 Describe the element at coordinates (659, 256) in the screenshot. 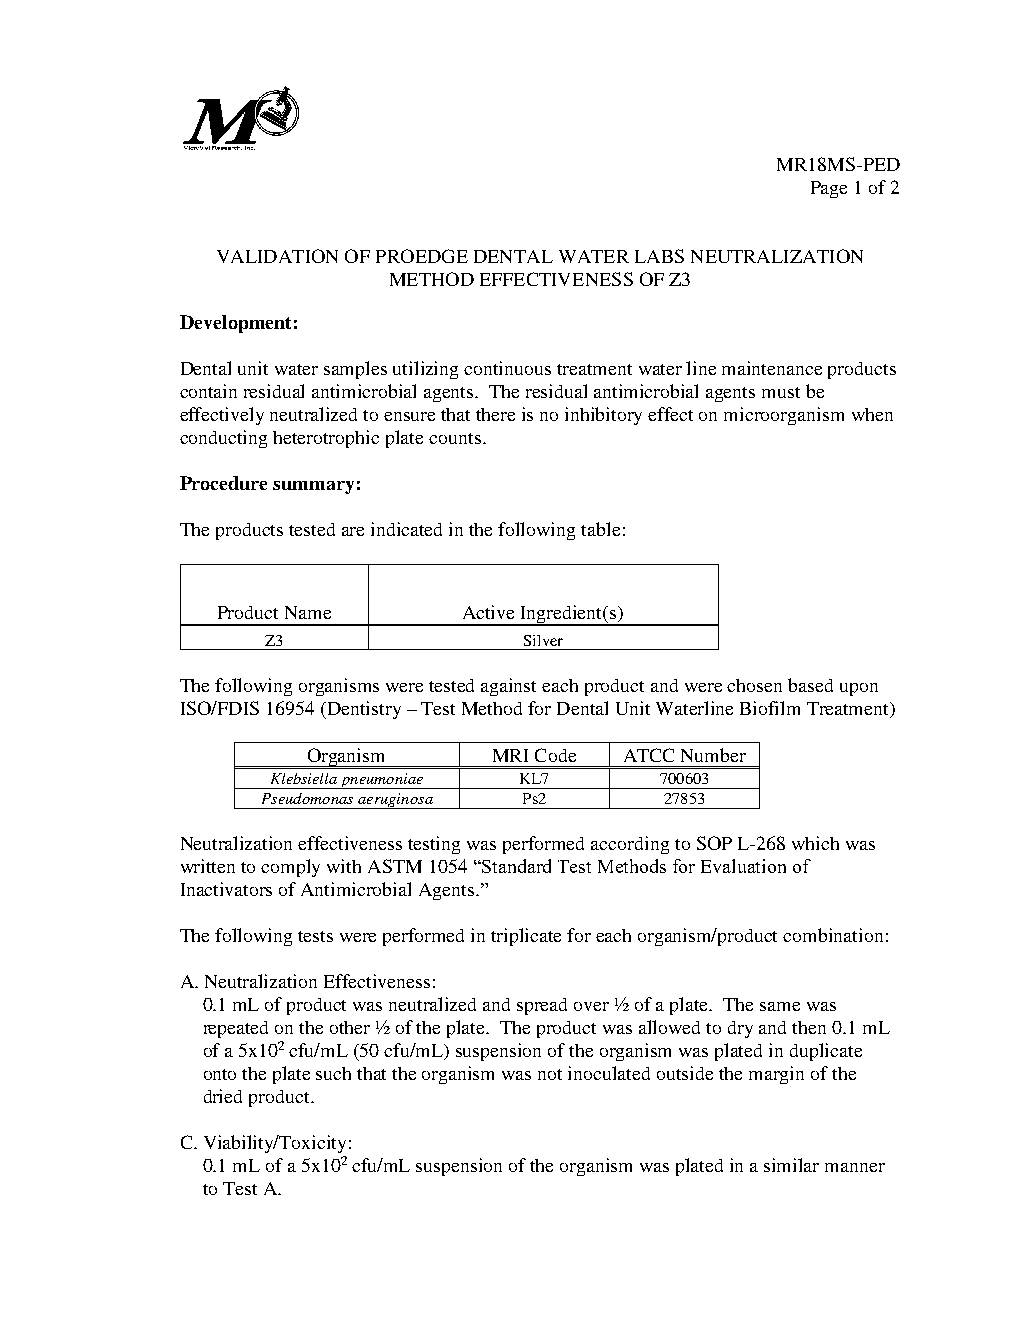

I see `LABS` at that location.
